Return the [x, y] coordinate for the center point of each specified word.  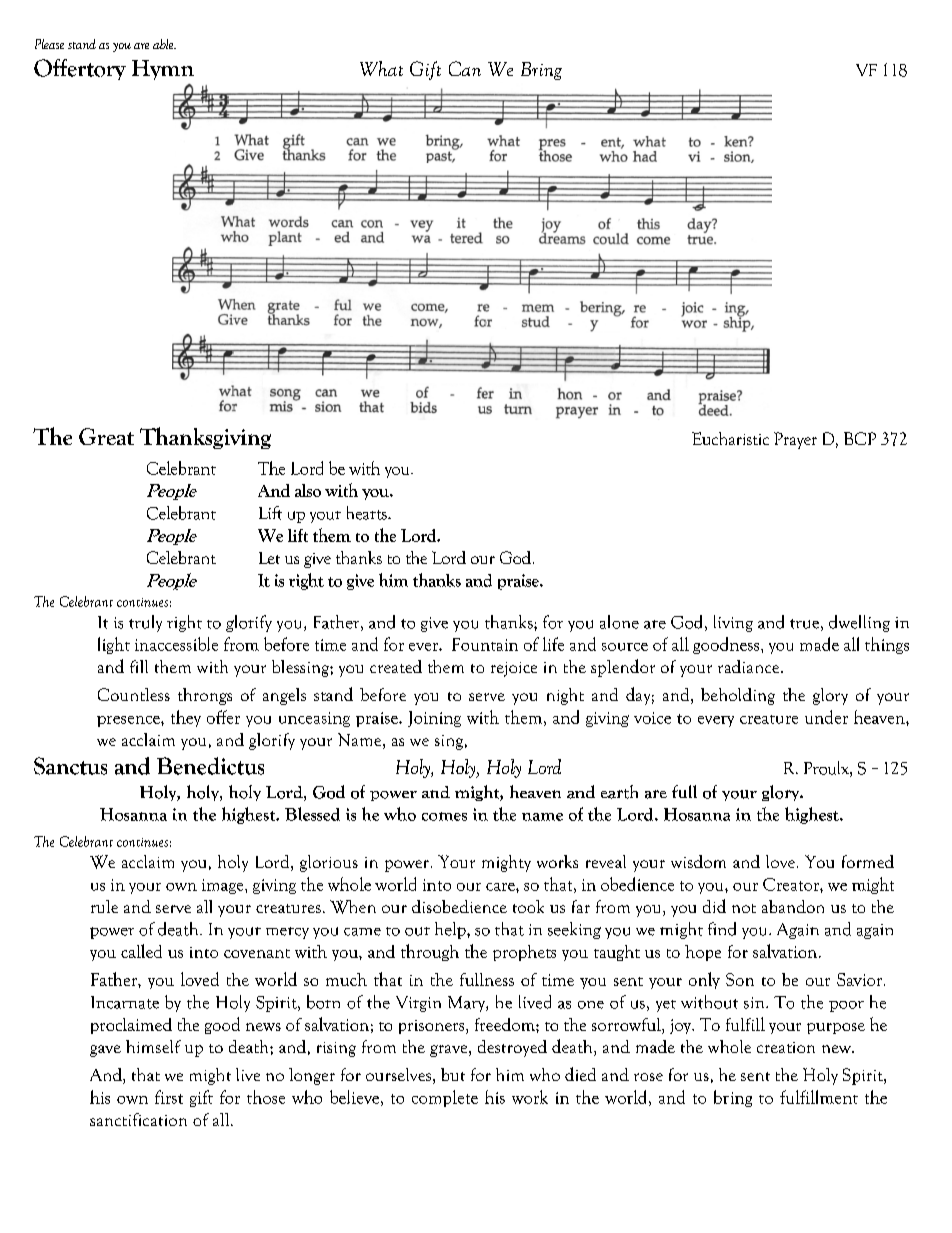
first [169, 1097]
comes [444, 816]
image [224, 886]
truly [145, 623]
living [733, 623]
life [553, 644]
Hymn [163, 70]
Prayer [795, 440]
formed [868, 861]
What [381, 68]
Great [106, 436]
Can [465, 68]
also [308, 490]
